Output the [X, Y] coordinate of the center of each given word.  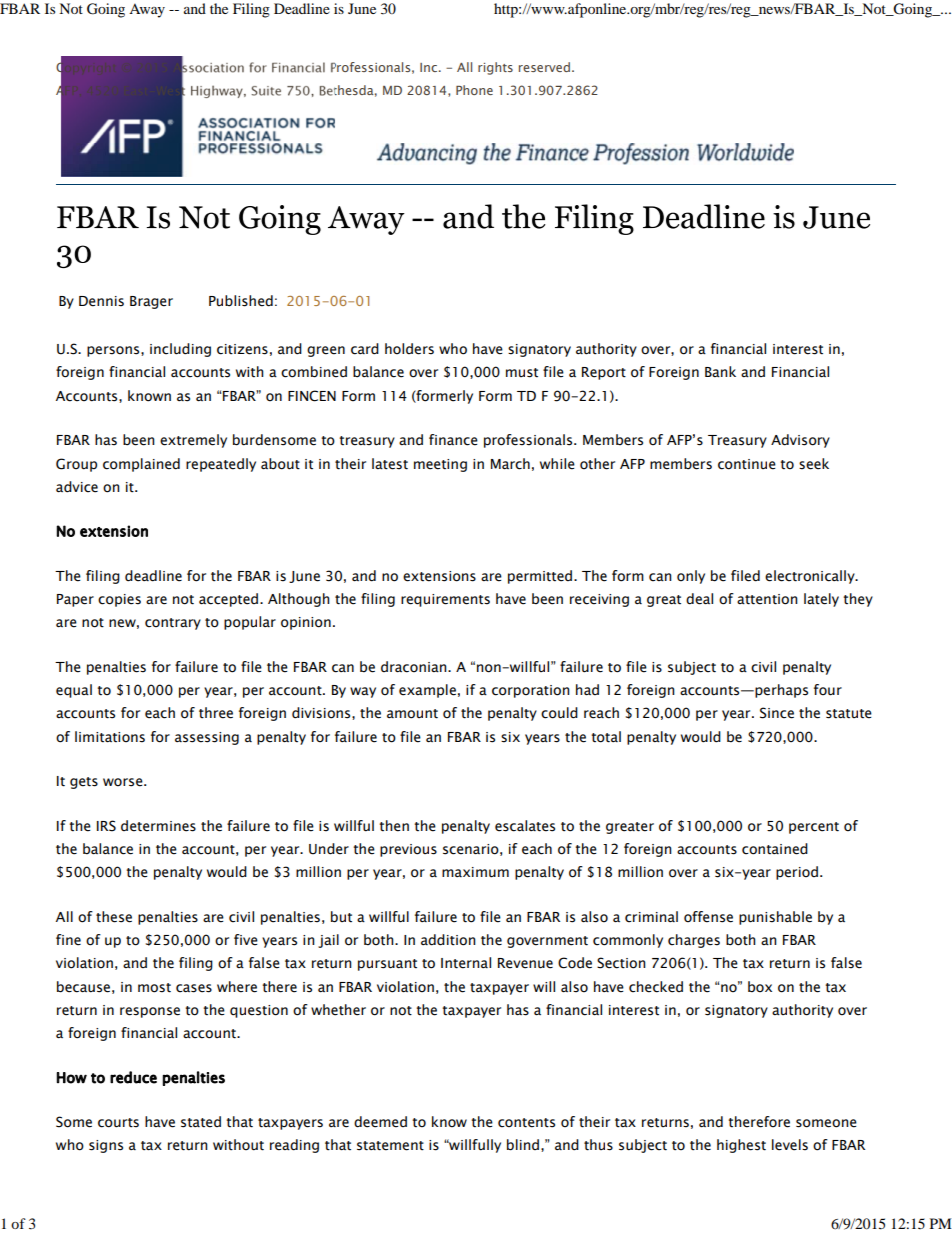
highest [741, 1146]
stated [201, 1122]
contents [526, 1123]
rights [495, 68]
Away [147, 11]
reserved [544, 67]
